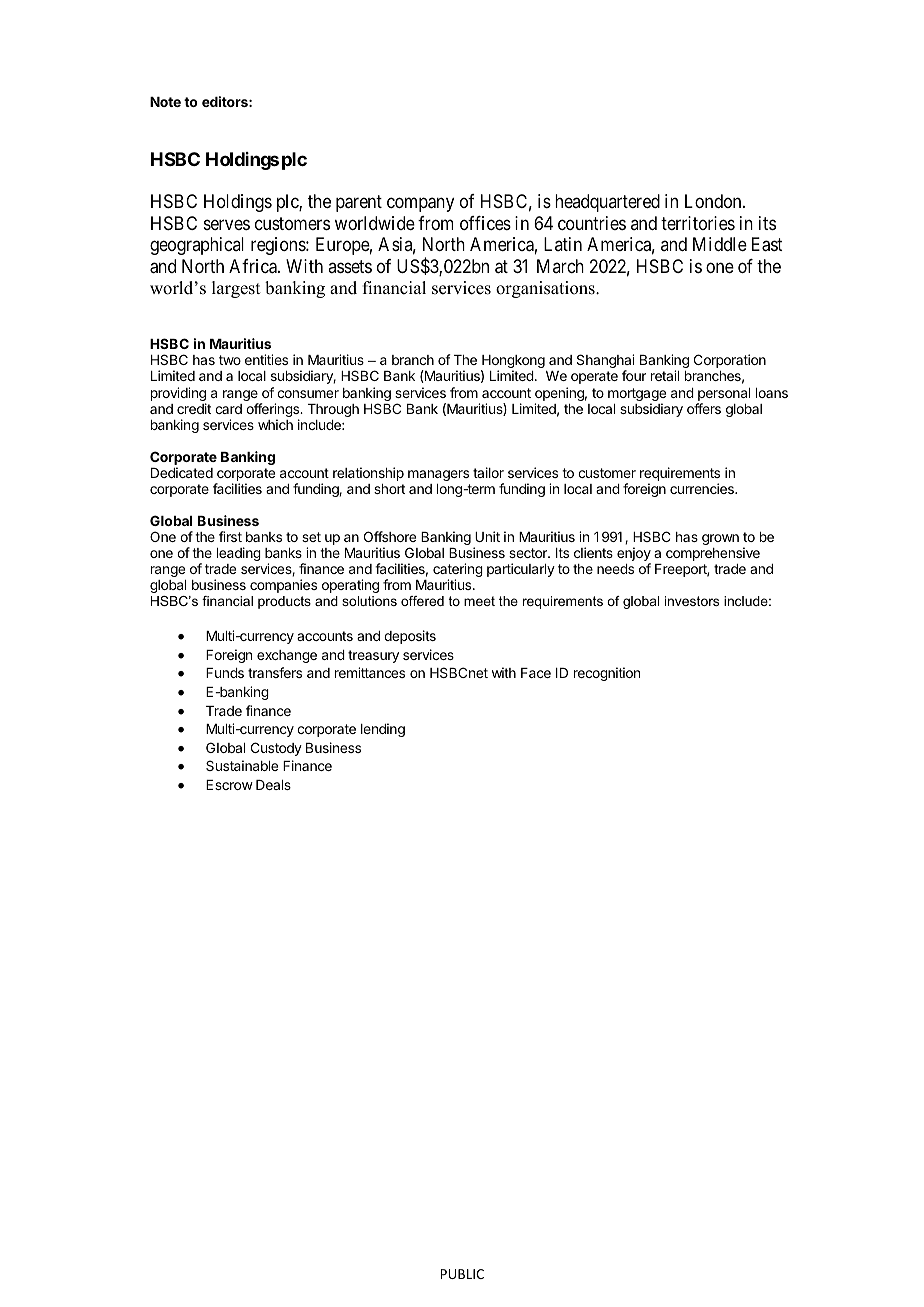  What do you see at coordinates (692, 601) in the screenshot?
I see `investors` at bounding box center [692, 601].
